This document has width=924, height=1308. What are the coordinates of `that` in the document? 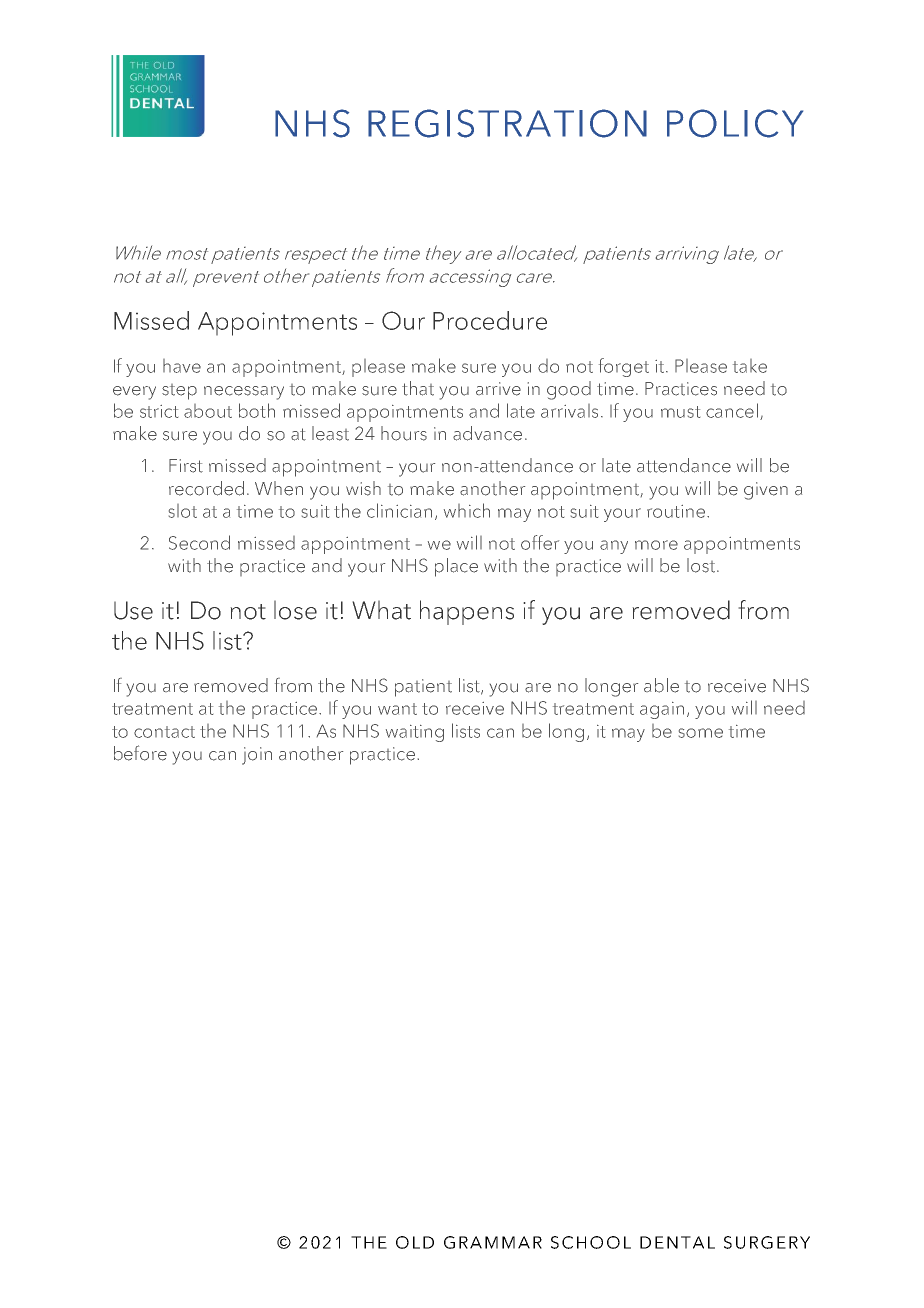 It's located at (418, 388).
